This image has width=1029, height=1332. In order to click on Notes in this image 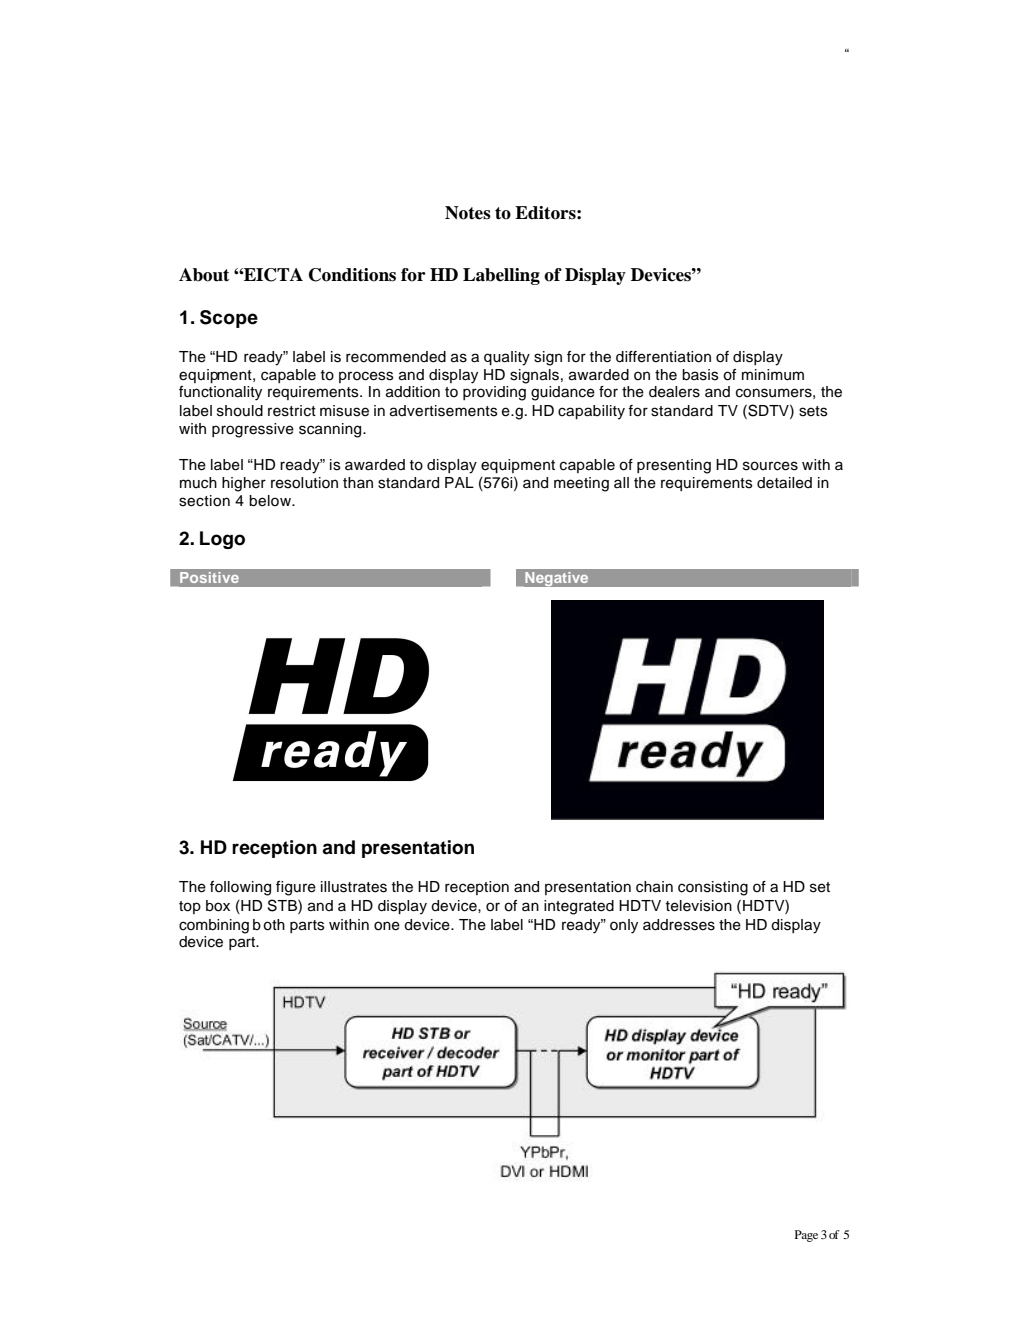, I will do `click(468, 213)`.
